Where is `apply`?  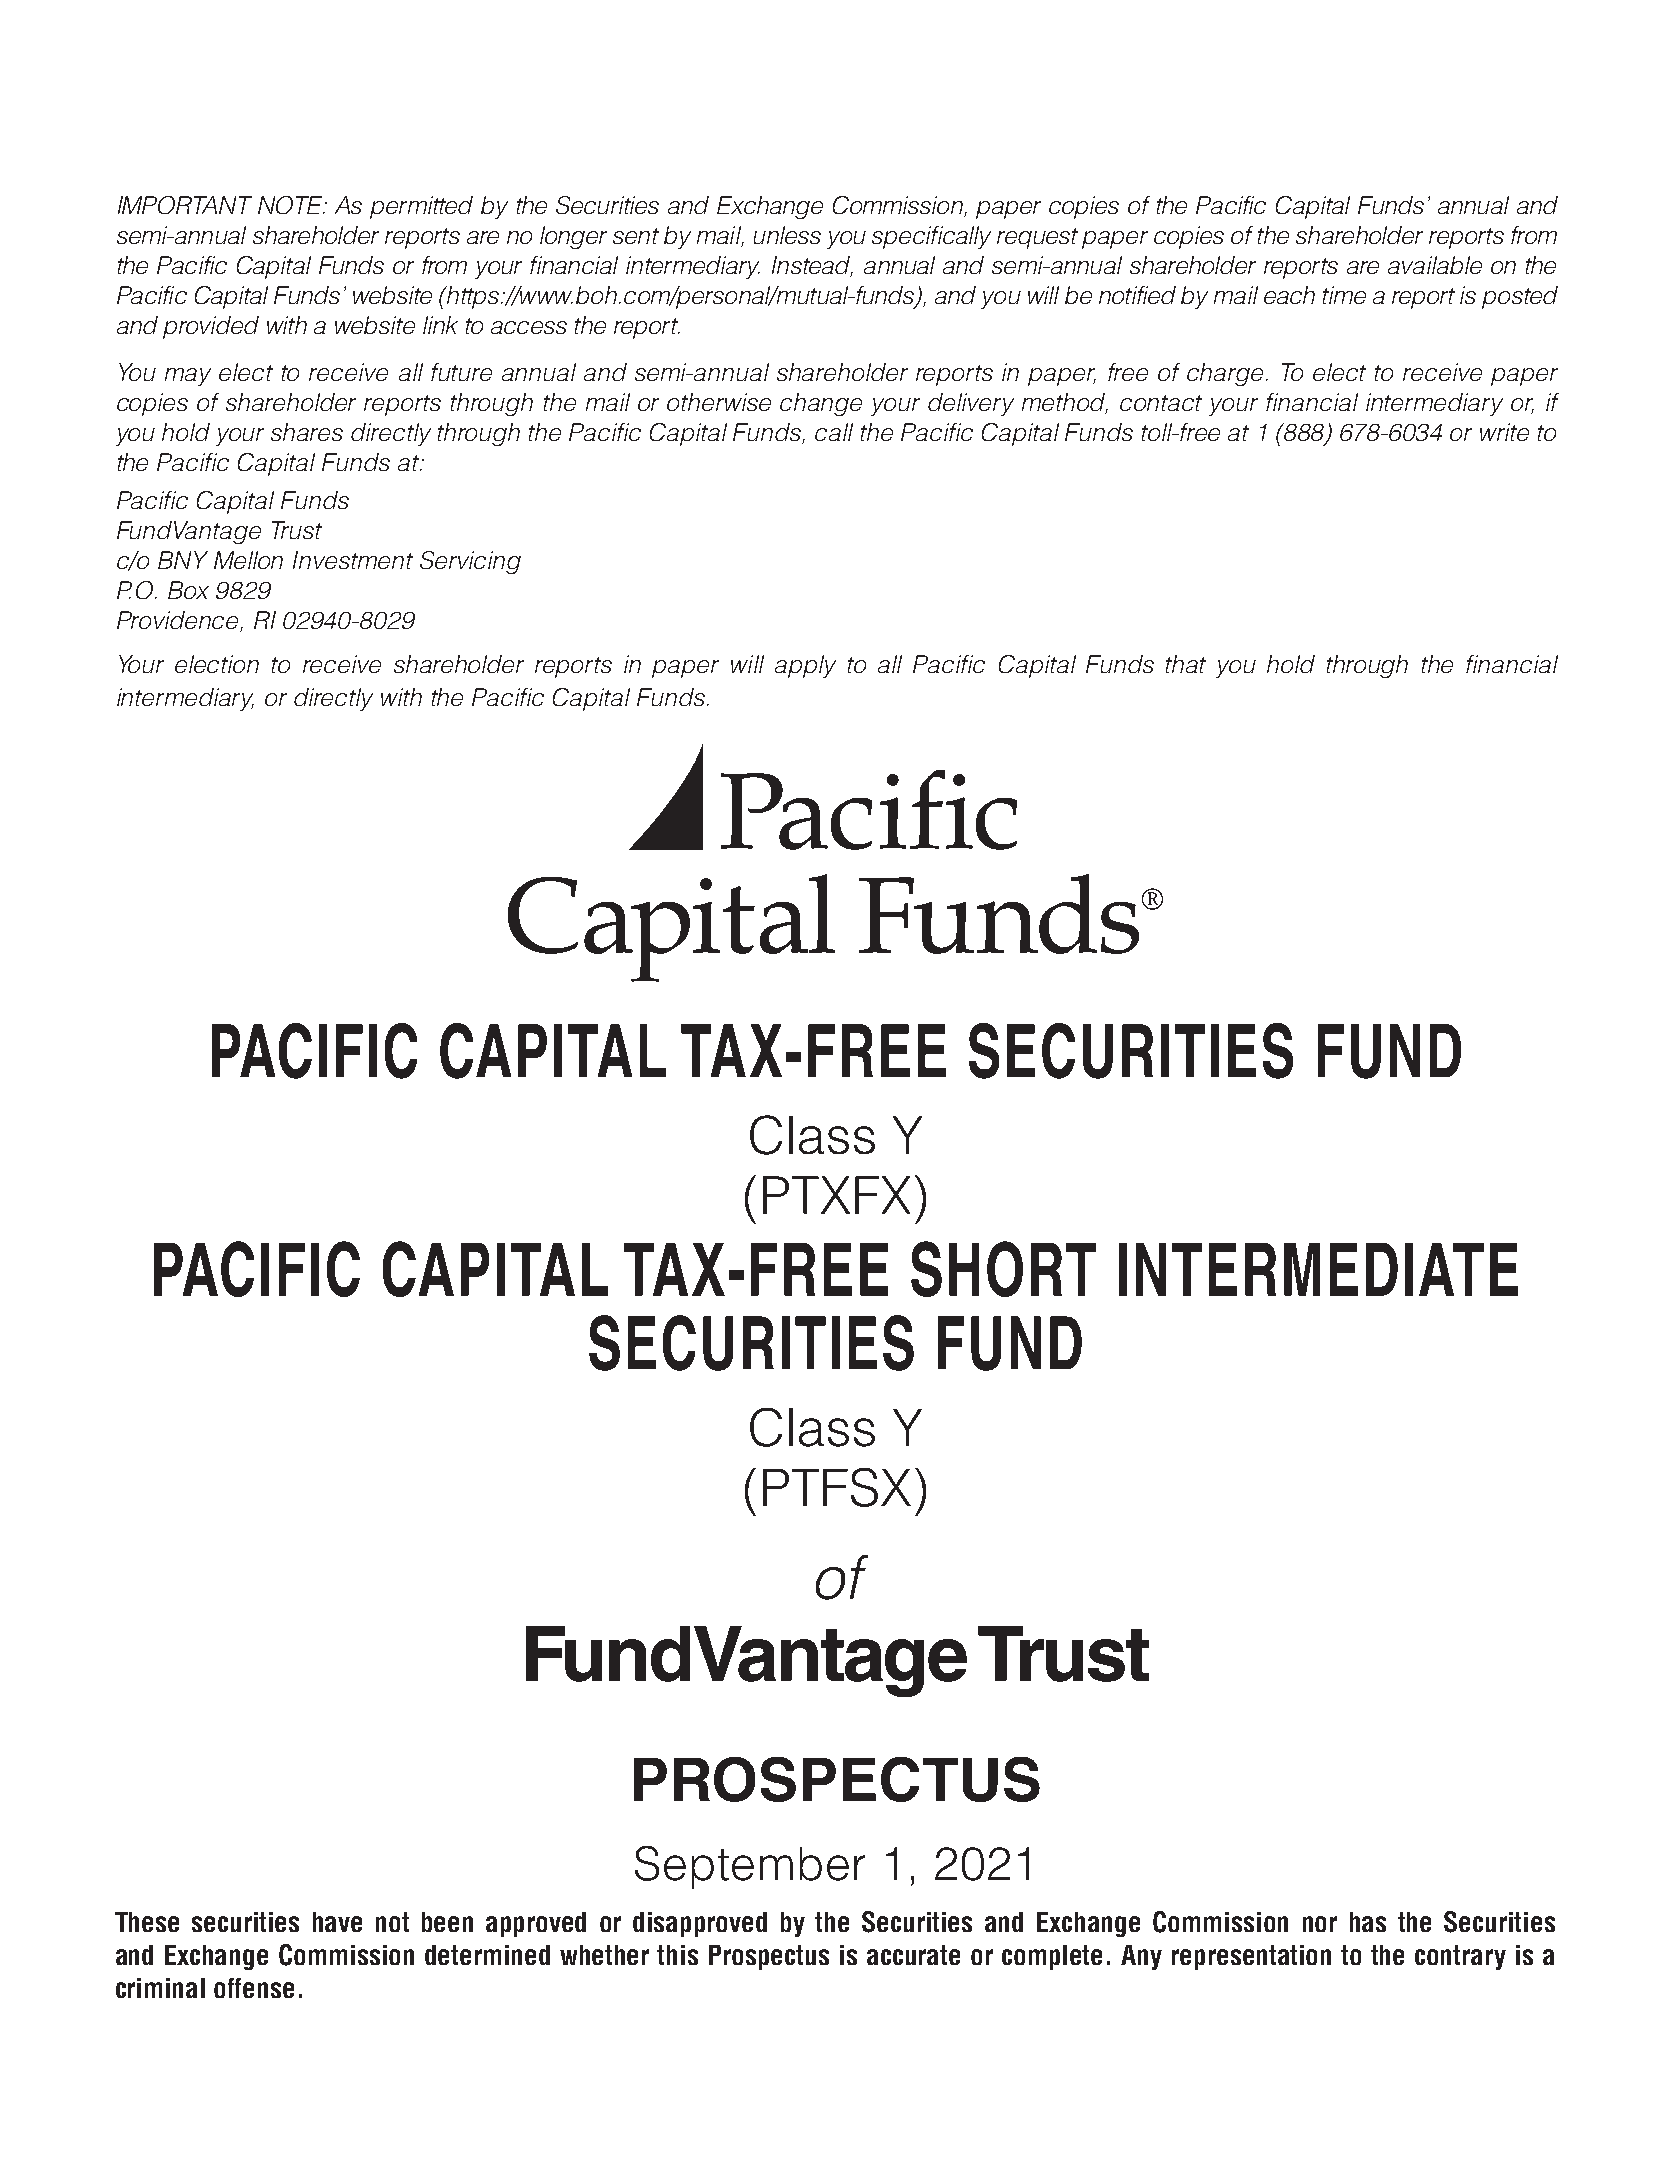
apply is located at coordinates (805, 666).
